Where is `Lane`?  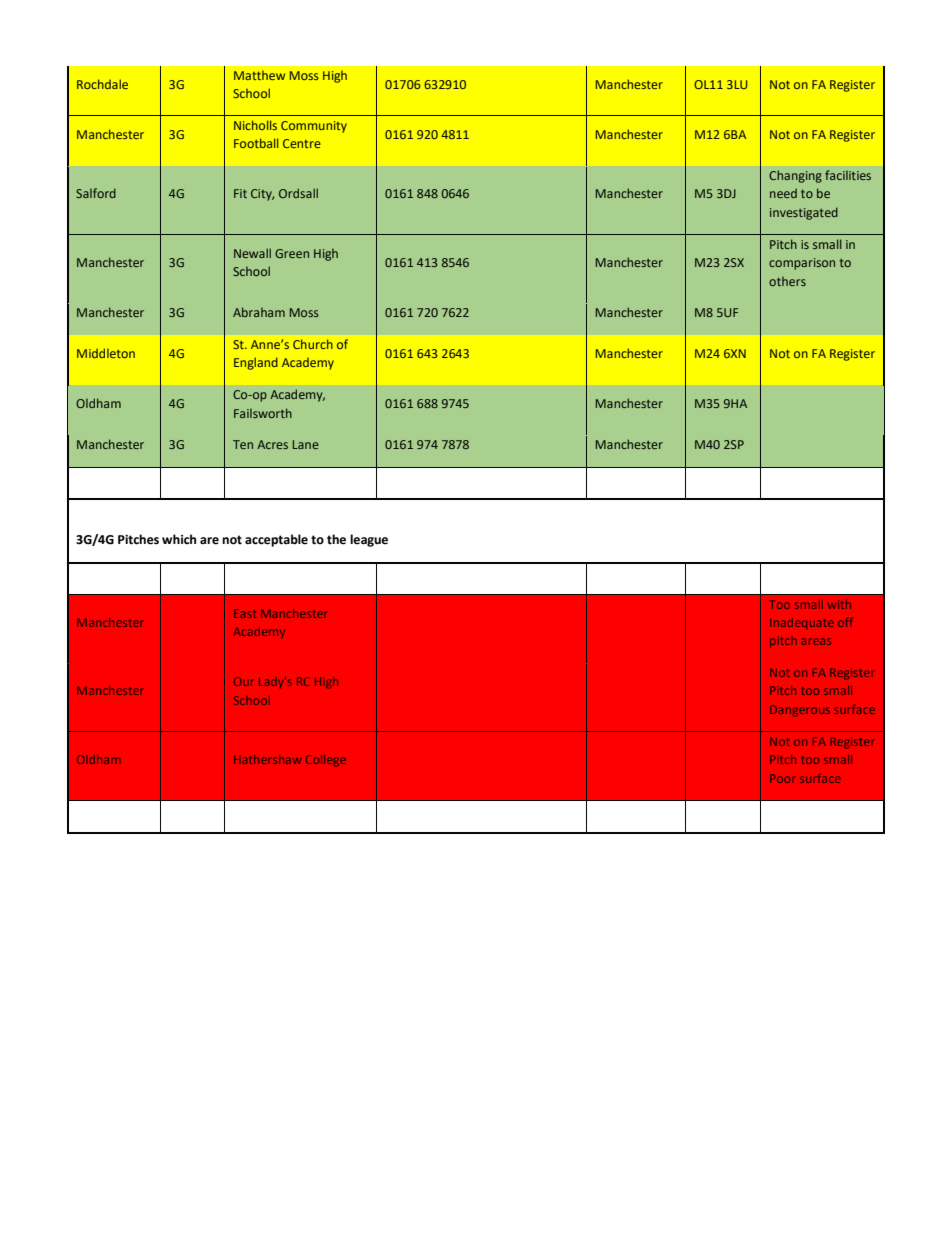 Lane is located at coordinates (306, 444).
